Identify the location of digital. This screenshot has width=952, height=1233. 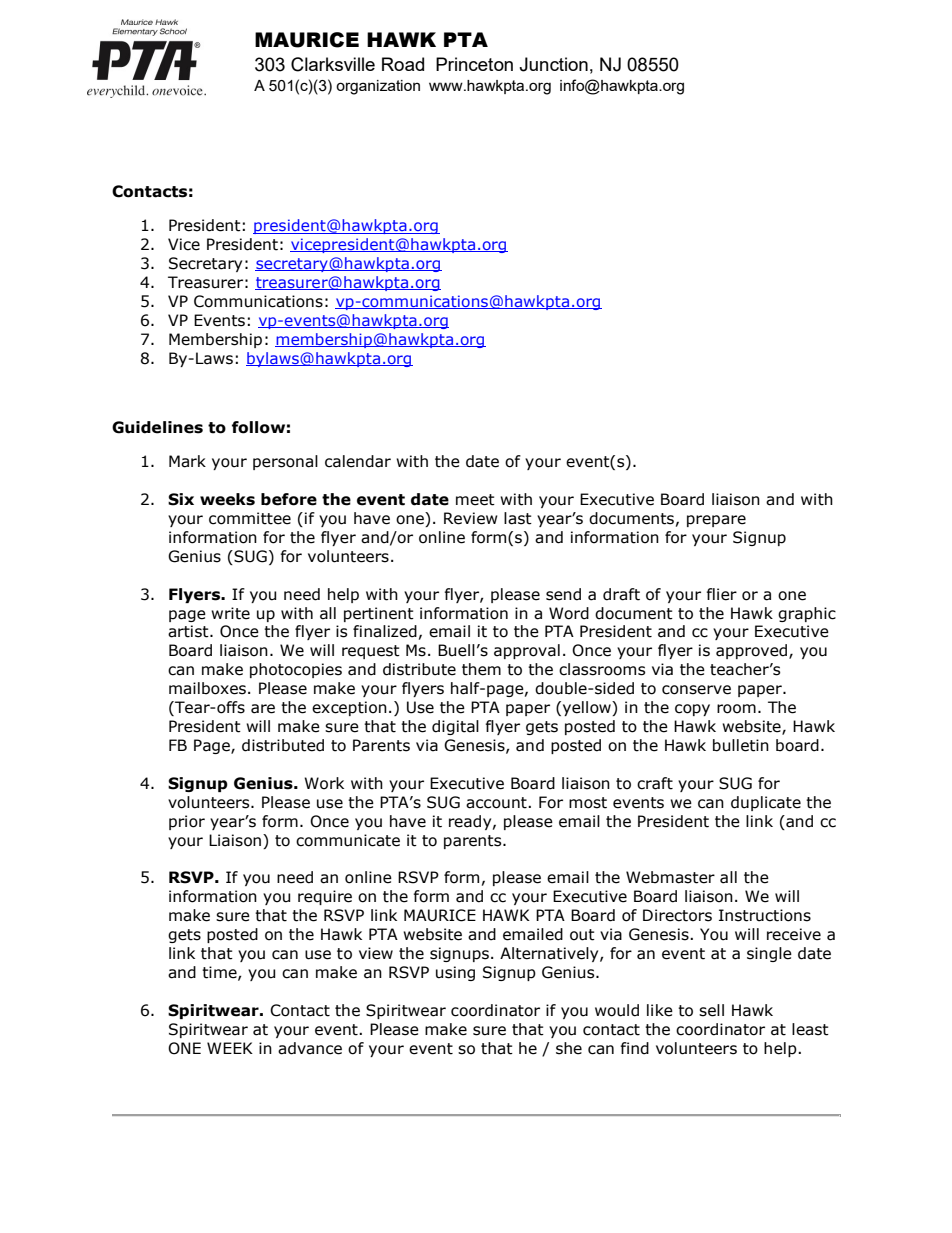
(455, 727).
